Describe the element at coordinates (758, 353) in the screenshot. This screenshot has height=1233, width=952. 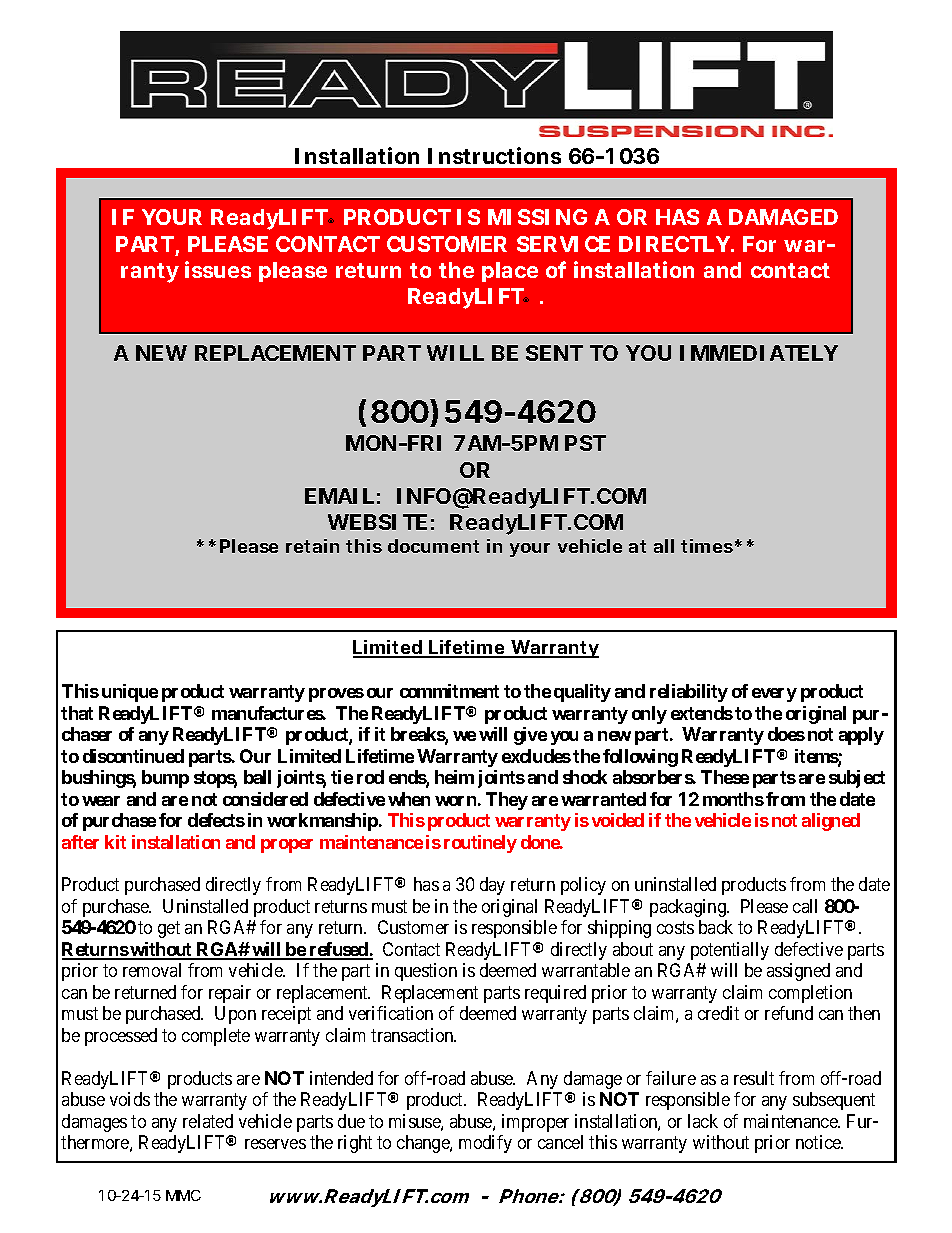
I see `IMMEDIATELY` at that location.
